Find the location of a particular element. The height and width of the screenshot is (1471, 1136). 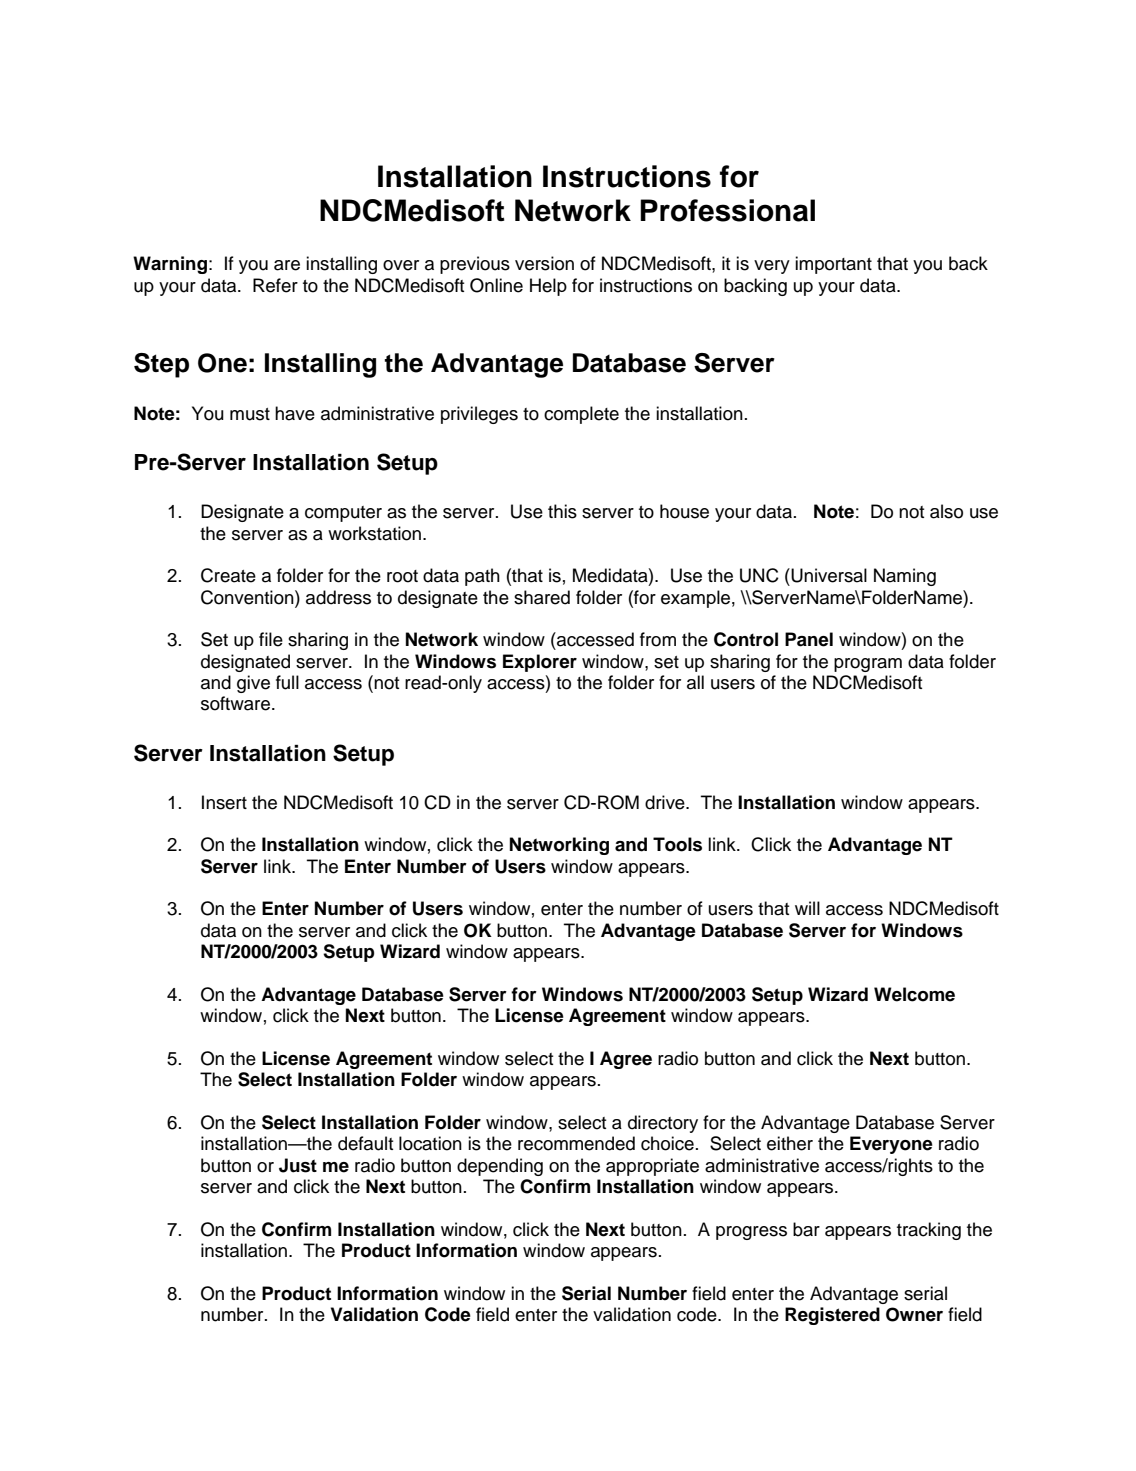

Just is located at coordinates (298, 1165).
